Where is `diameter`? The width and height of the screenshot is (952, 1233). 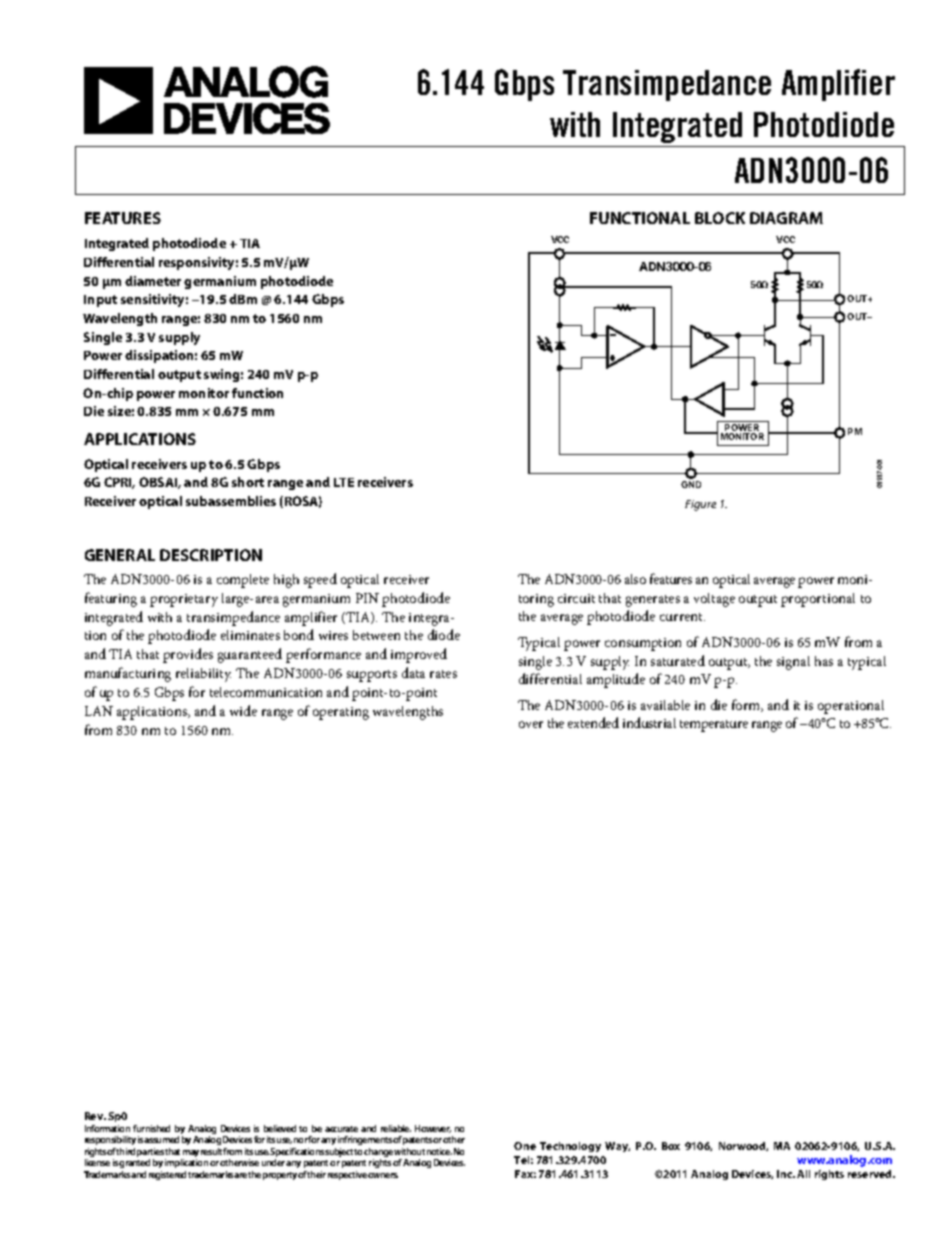 diameter is located at coordinates (153, 281).
